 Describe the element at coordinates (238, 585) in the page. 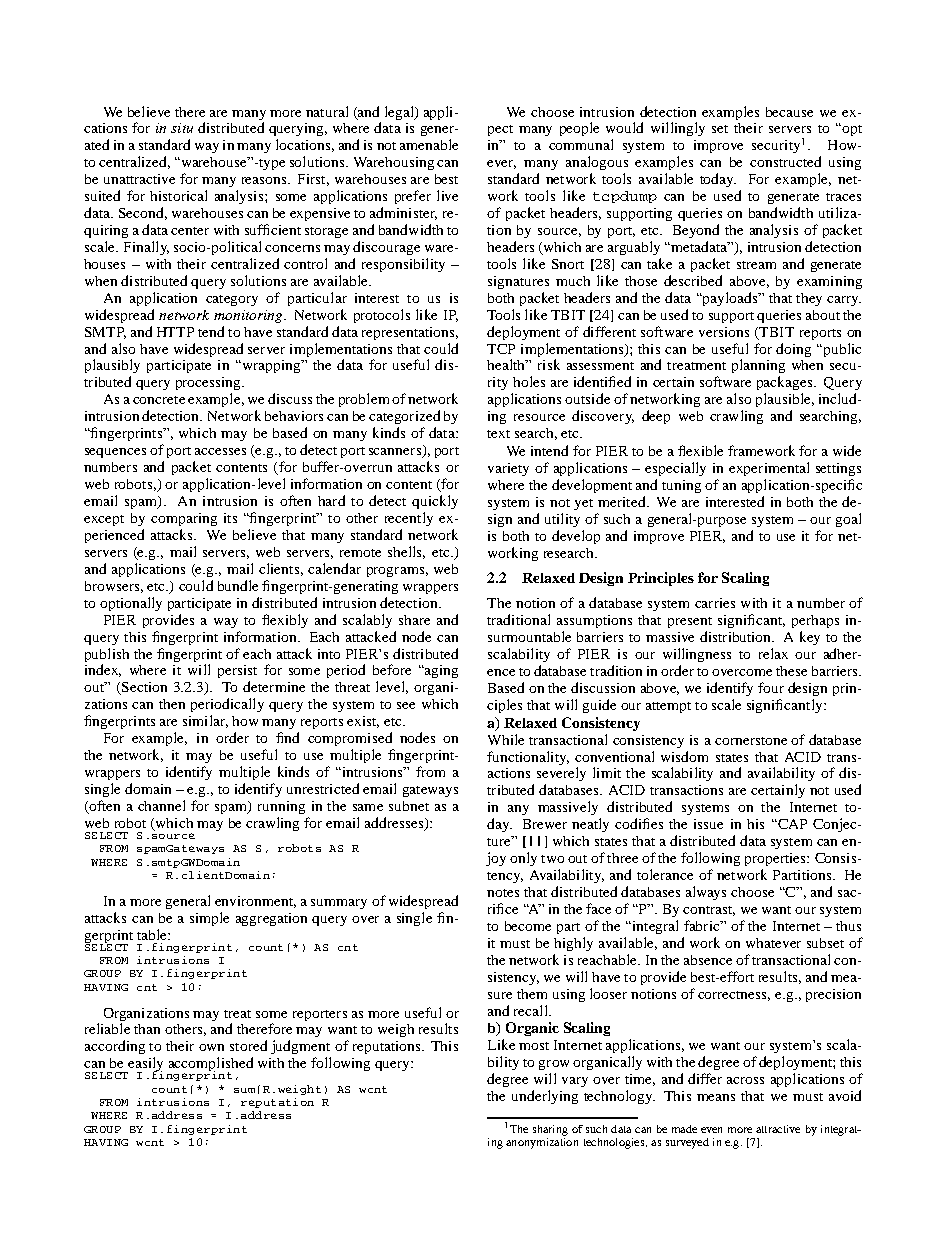

I see `bundle` at that location.
